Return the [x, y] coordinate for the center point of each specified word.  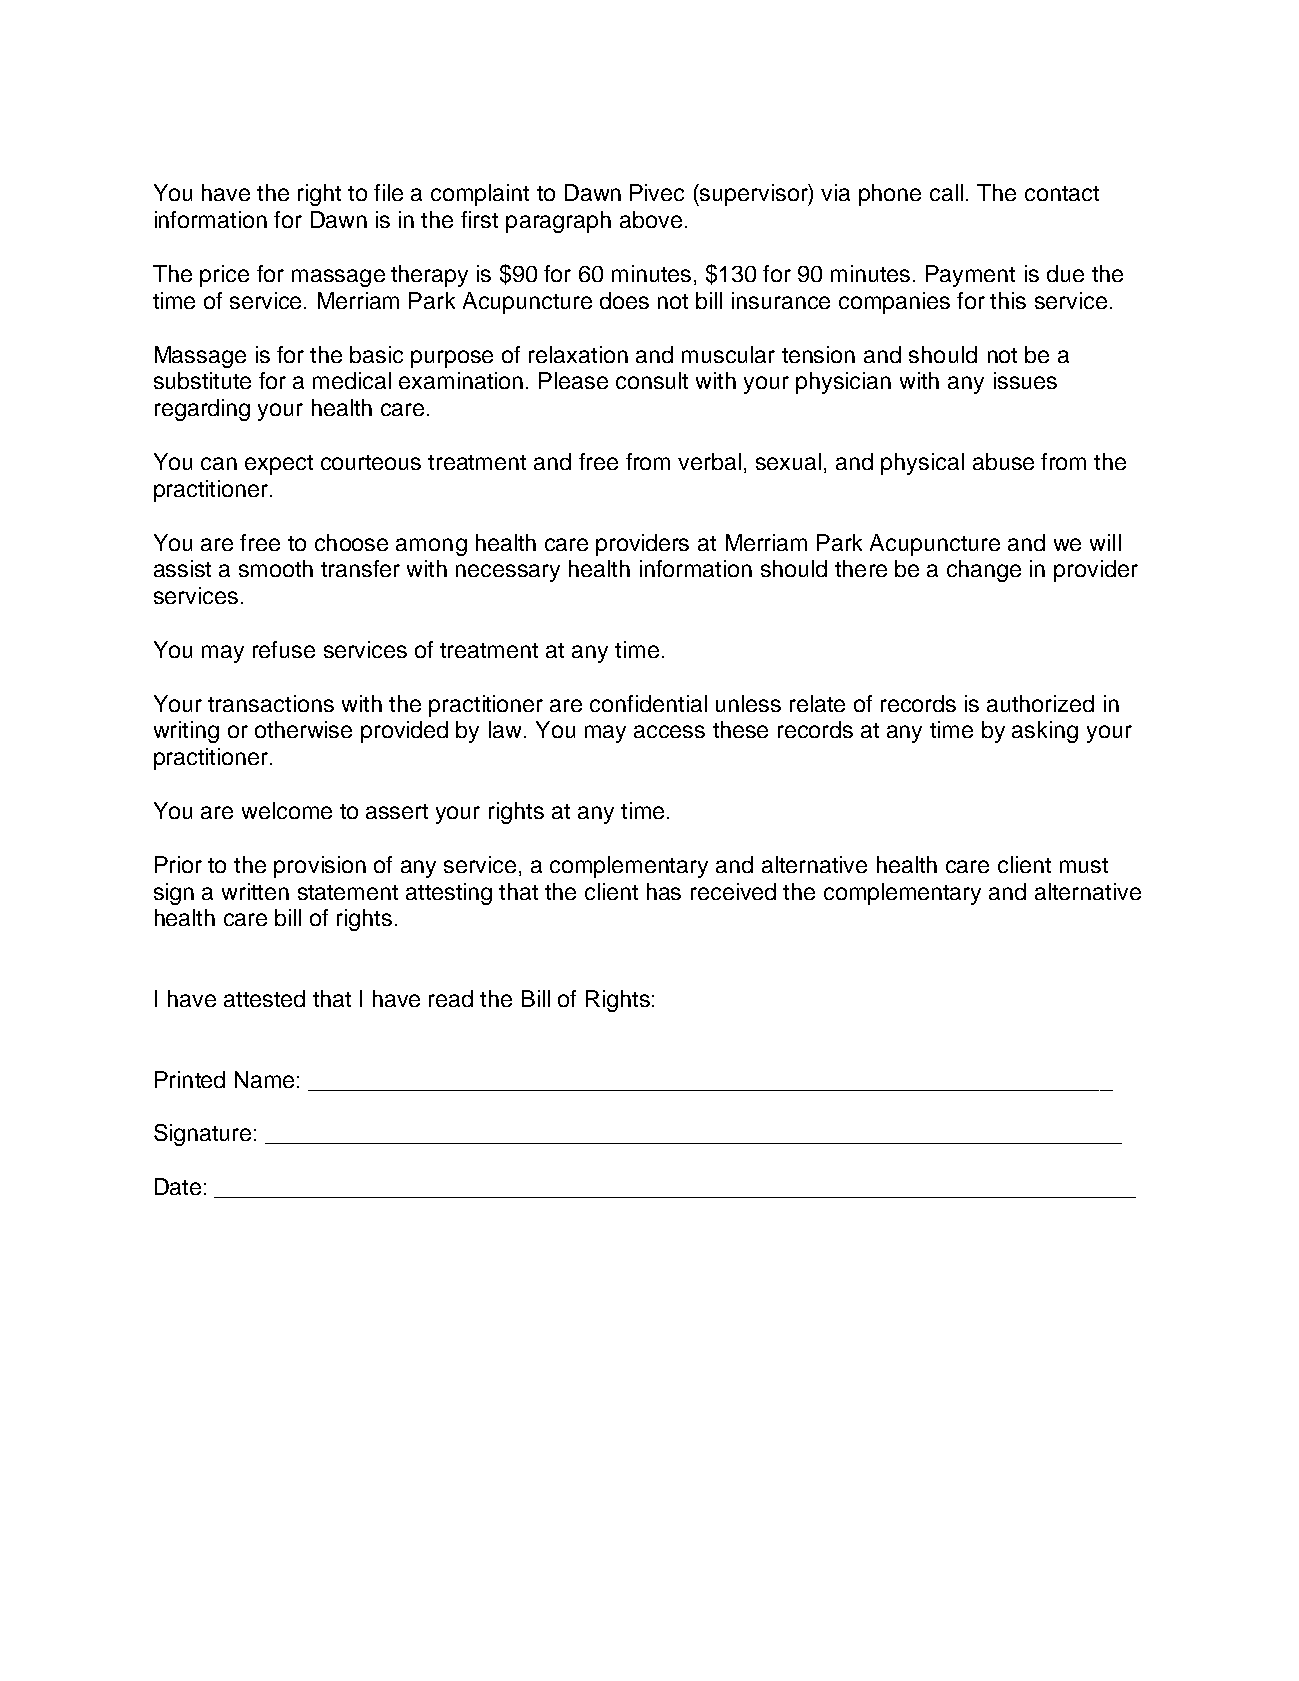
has [664, 891]
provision [320, 867]
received [733, 891]
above [651, 219]
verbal [709, 461]
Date [178, 1186]
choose [351, 542]
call [946, 192]
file [388, 192]
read [451, 998]
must [1084, 865]
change [984, 571]
